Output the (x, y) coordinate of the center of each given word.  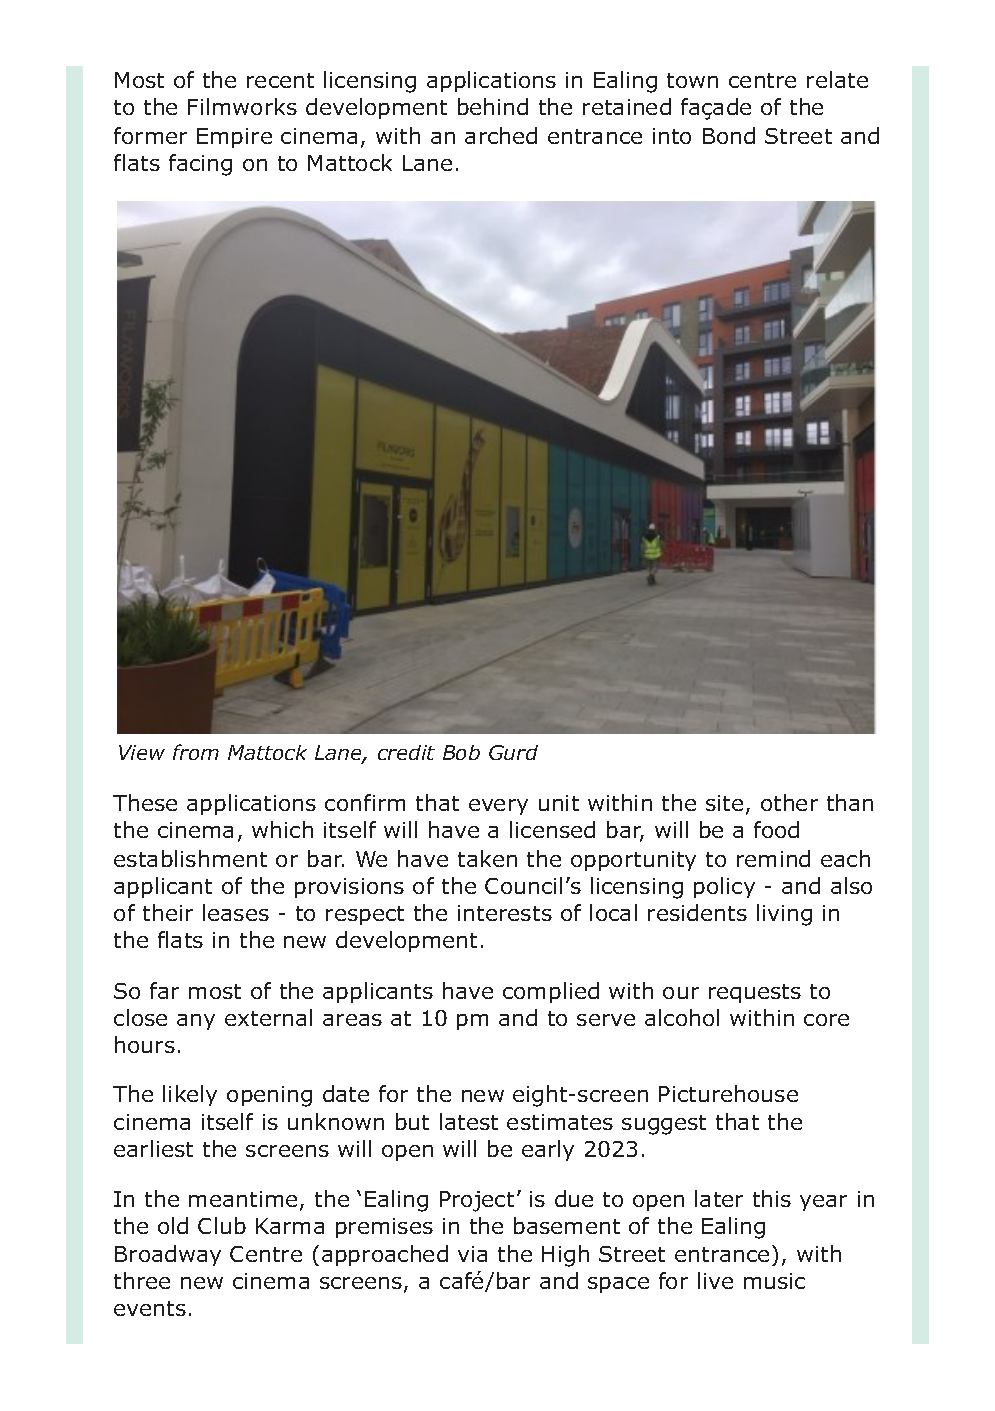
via (472, 1254)
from (196, 752)
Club (222, 1225)
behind (493, 106)
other (789, 802)
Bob (461, 752)
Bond (729, 135)
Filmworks (242, 106)
